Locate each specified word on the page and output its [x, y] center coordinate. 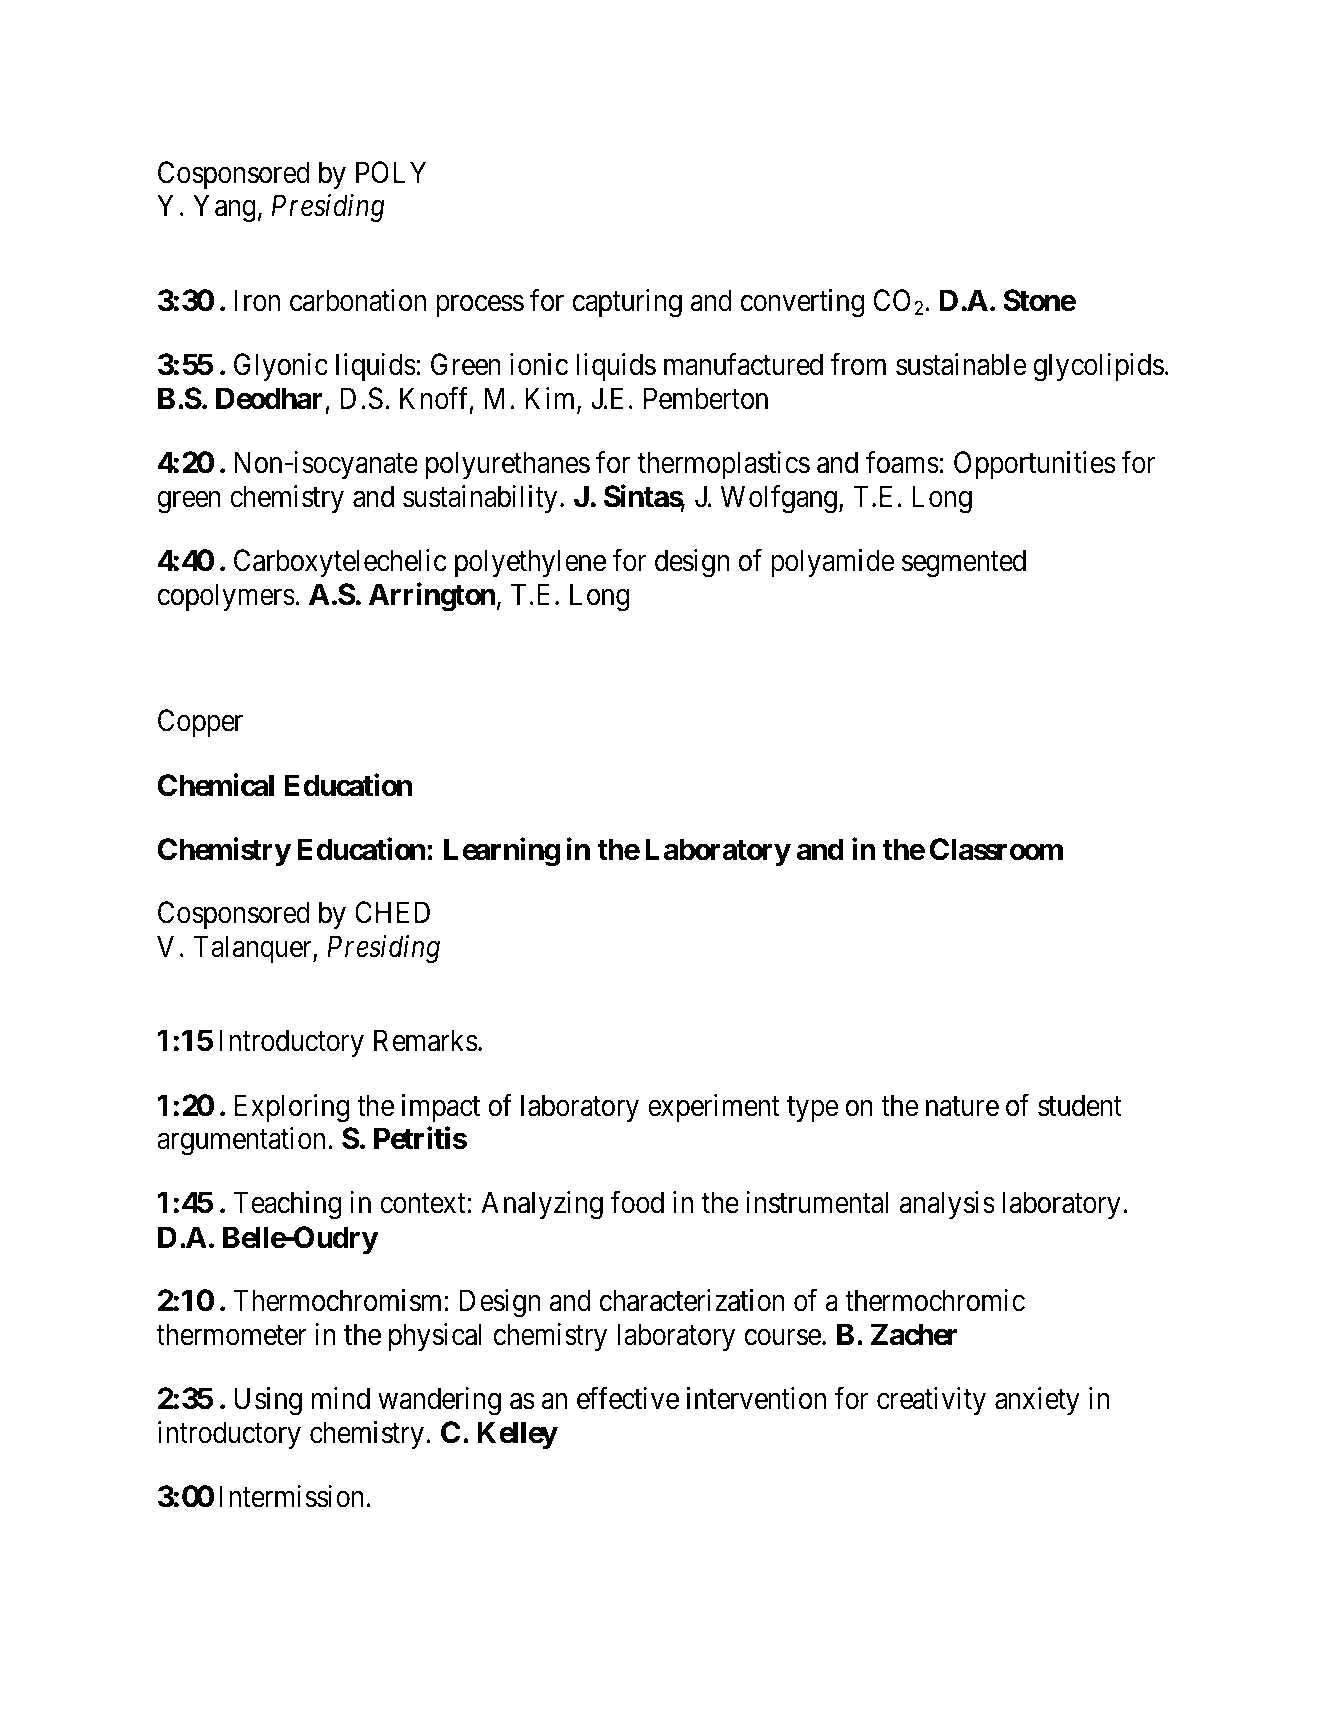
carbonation [358, 300]
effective [628, 1398]
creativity [931, 1401]
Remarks [426, 1040]
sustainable [961, 364]
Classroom [996, 849]
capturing [627, 303]
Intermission [292, 1496]
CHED [392, 912]
